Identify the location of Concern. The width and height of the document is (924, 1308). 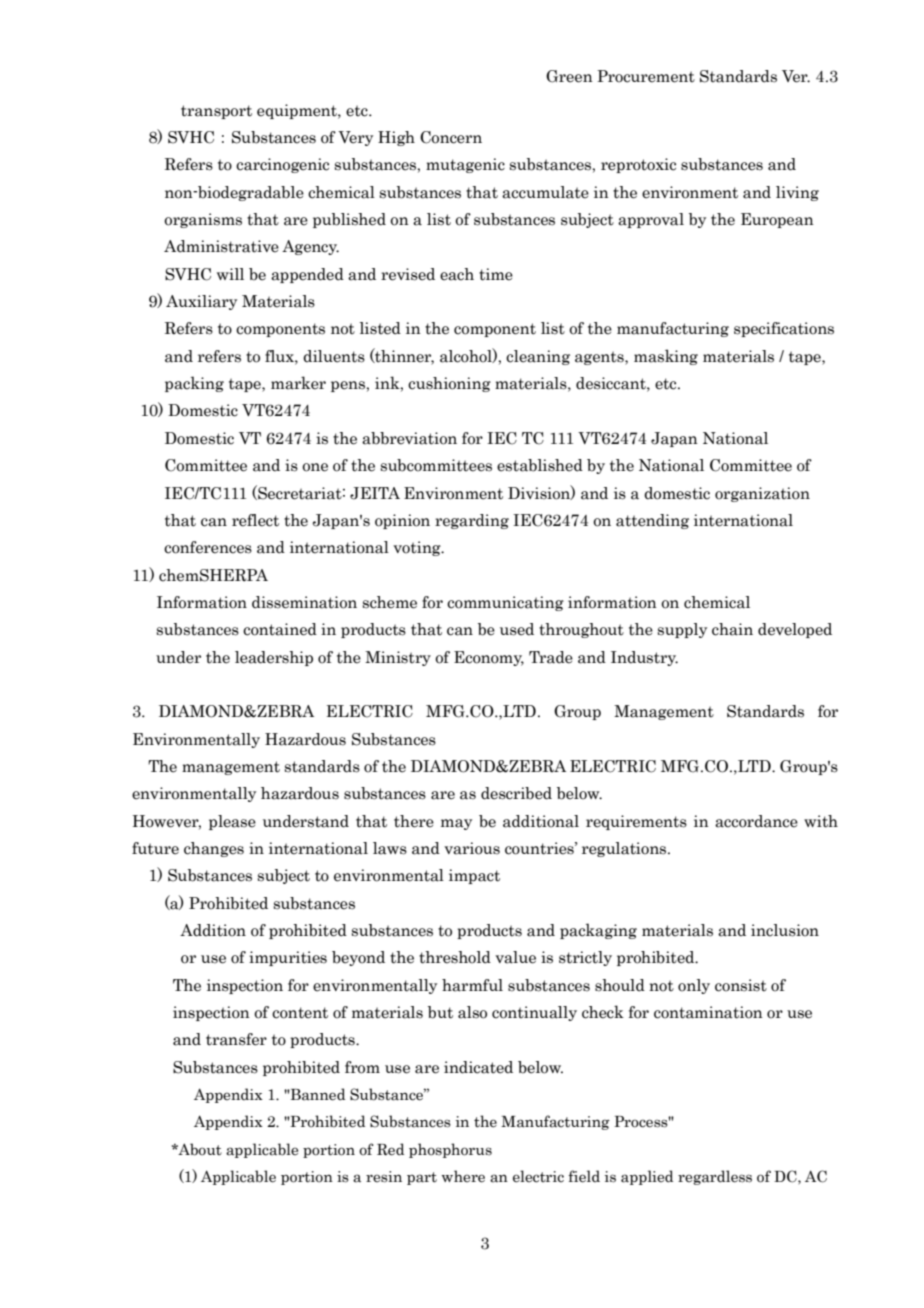
(451, 137).
